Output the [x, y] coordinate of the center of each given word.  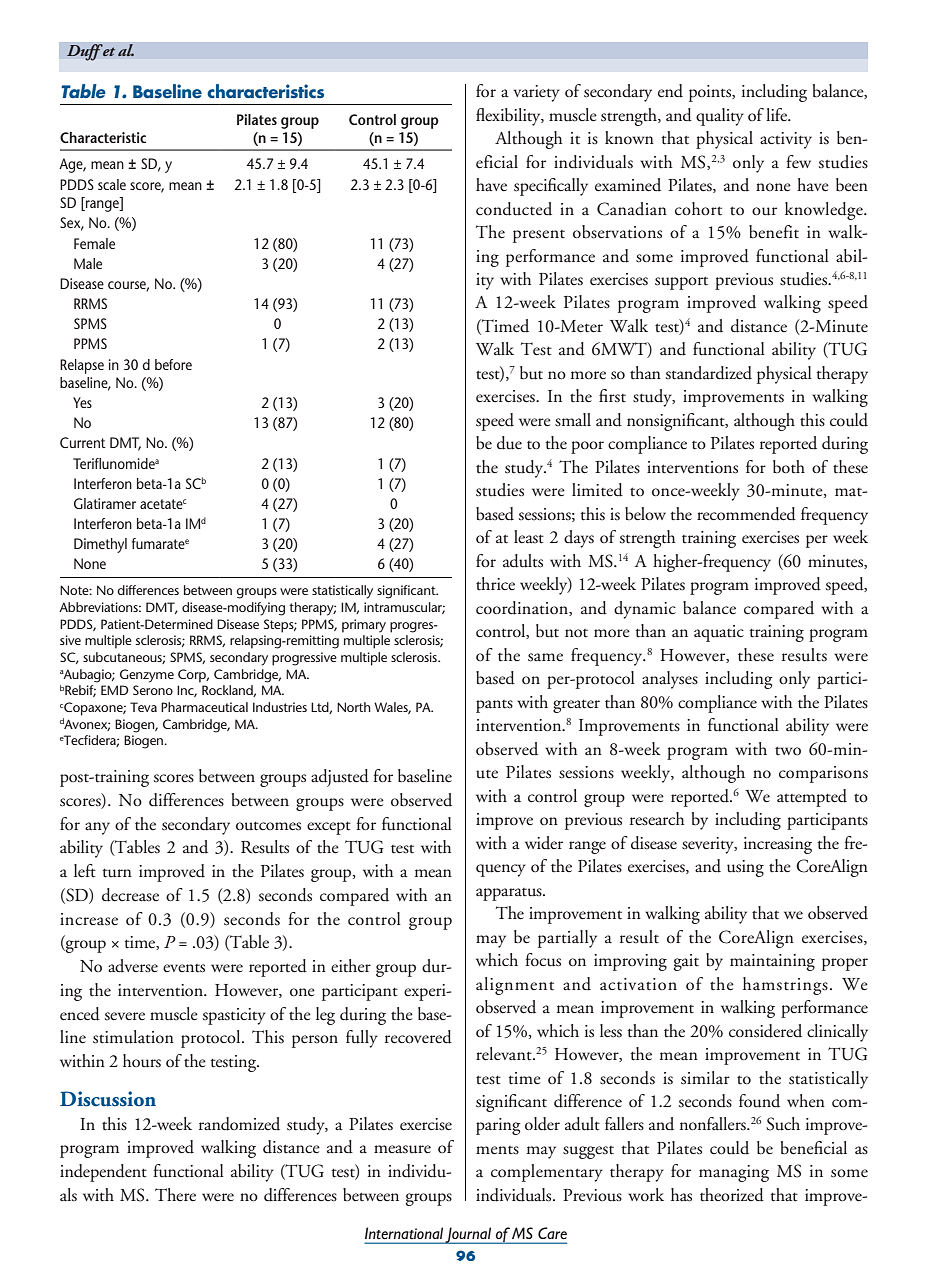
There [175, 1194]
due [509, 443]
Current [83, 442]
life [777, 114]
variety [536, 93]
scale [112, 184]
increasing [778, 845]
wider [544, 843]
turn [117, 873]
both [789, 467]
